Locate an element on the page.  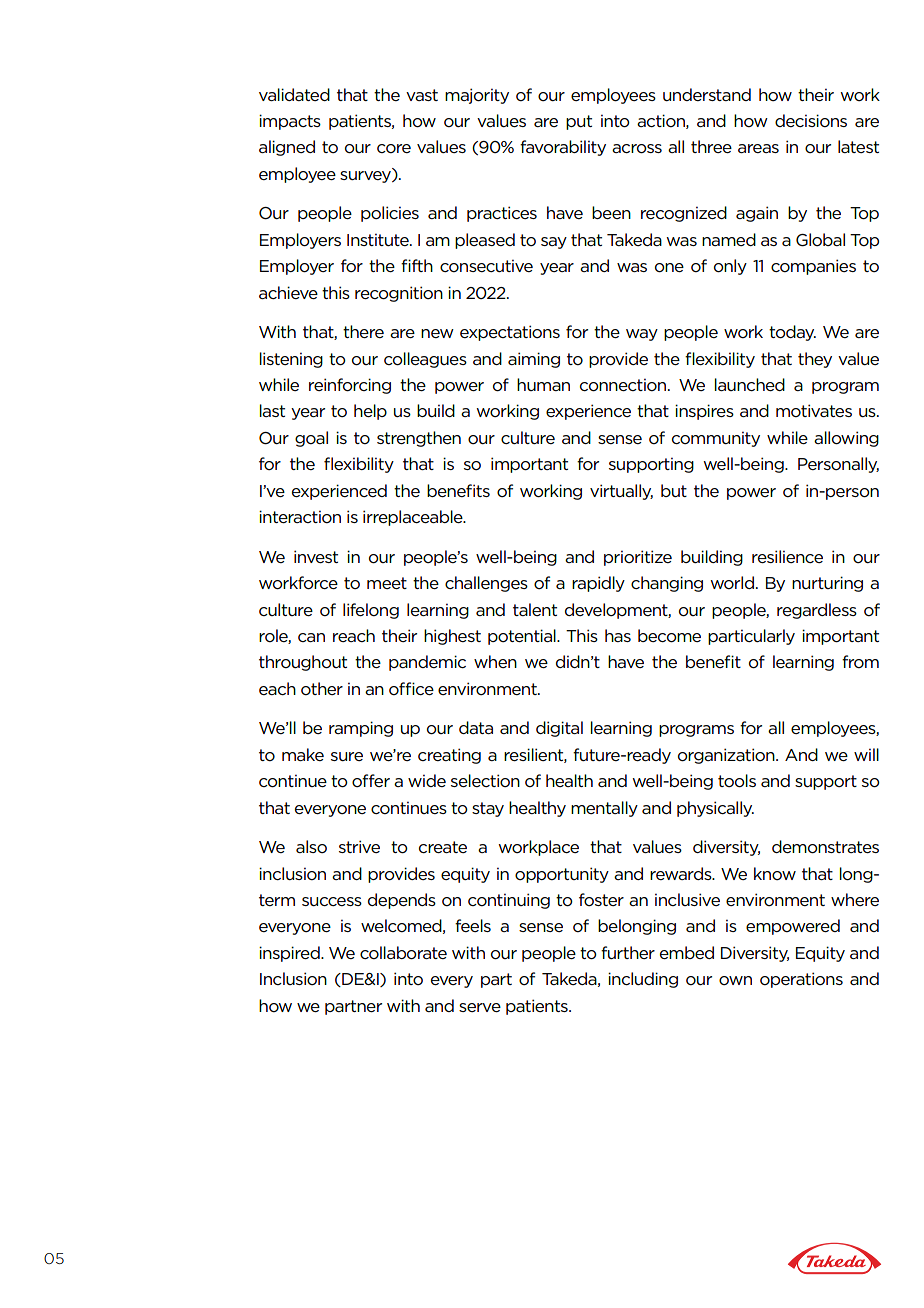
put is located at coordinates (579, 122).
